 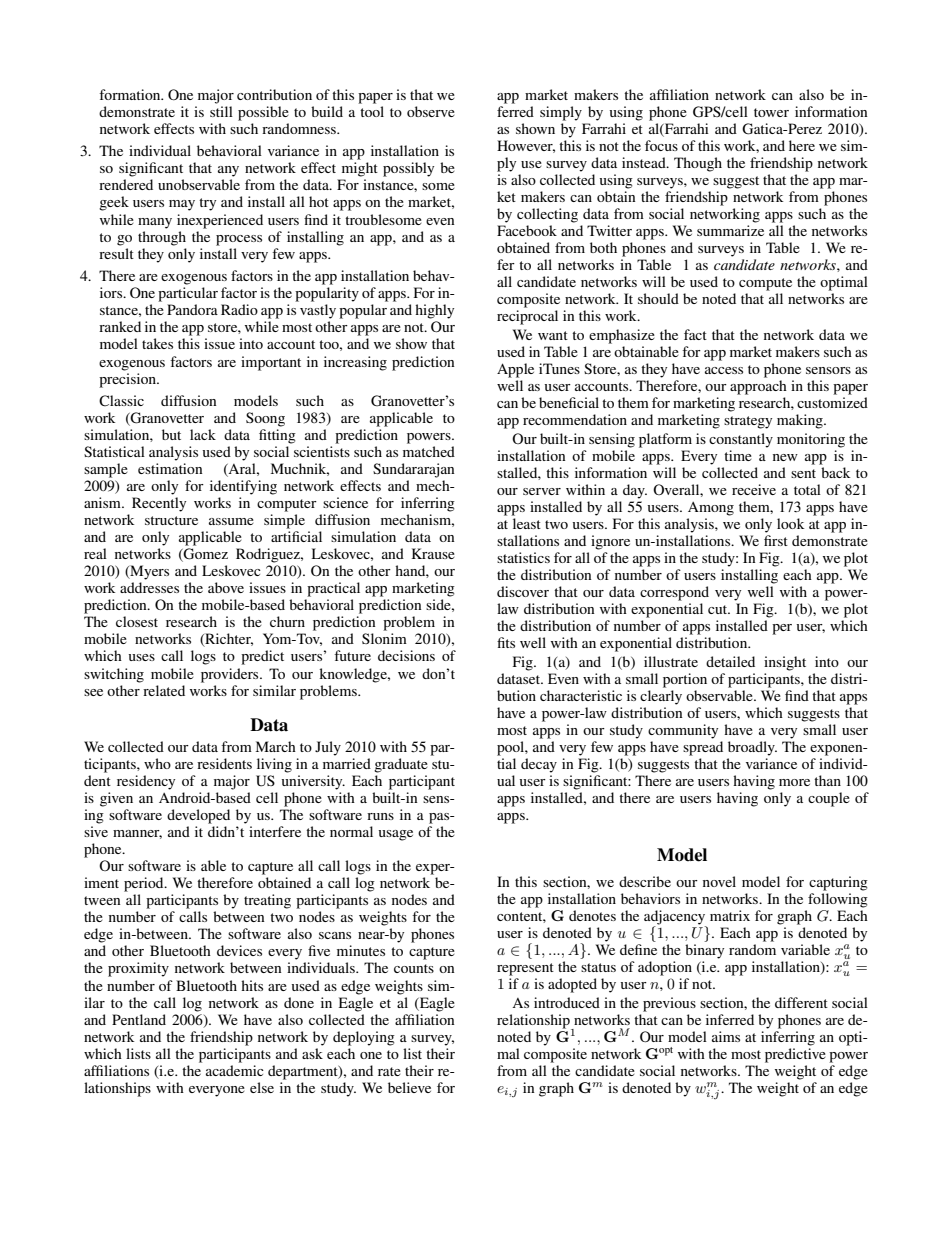 I want to click on broadly, so click(x=752, y=748).
